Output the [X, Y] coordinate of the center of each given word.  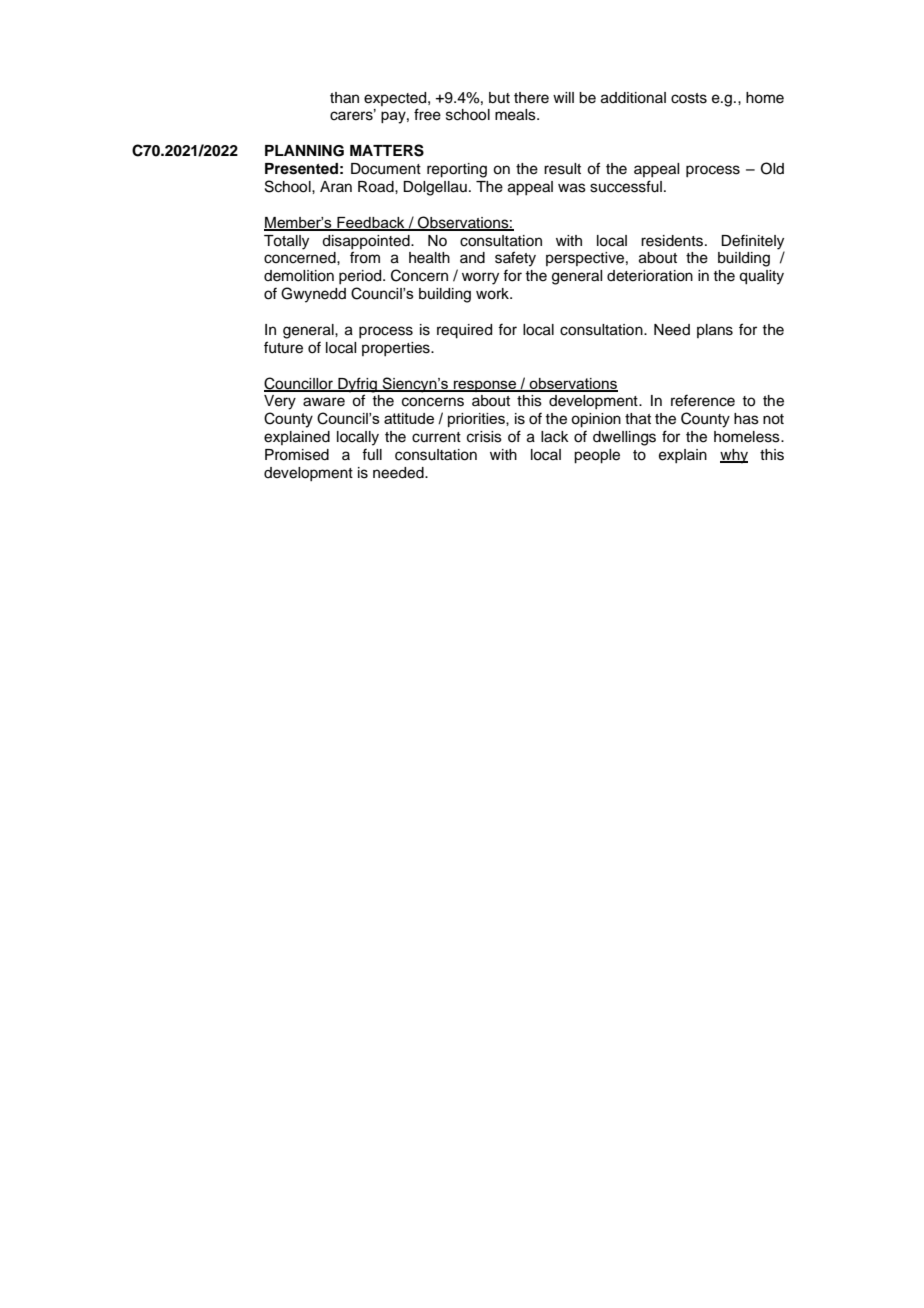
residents [673, 241]
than [344, 98]
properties [397, 349]
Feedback [371, 223]
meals [516, 115]
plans [715, 331]
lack [555, 437]
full [372, 454]
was [572, 188]
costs [689, 98]
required [464, 331]
